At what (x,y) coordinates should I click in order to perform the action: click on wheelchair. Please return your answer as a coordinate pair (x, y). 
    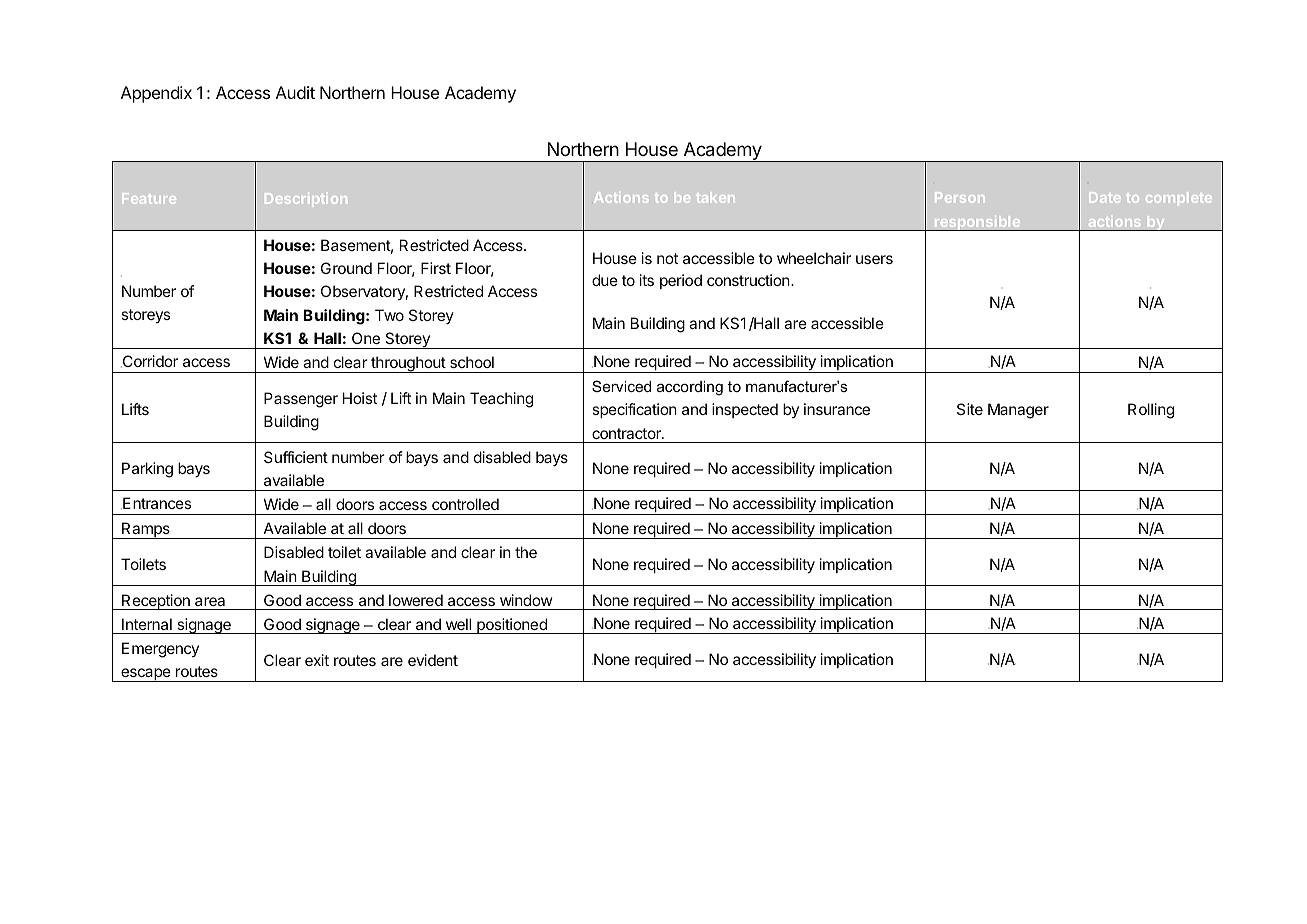
    Looking at the image, I should click on (814, 258).
